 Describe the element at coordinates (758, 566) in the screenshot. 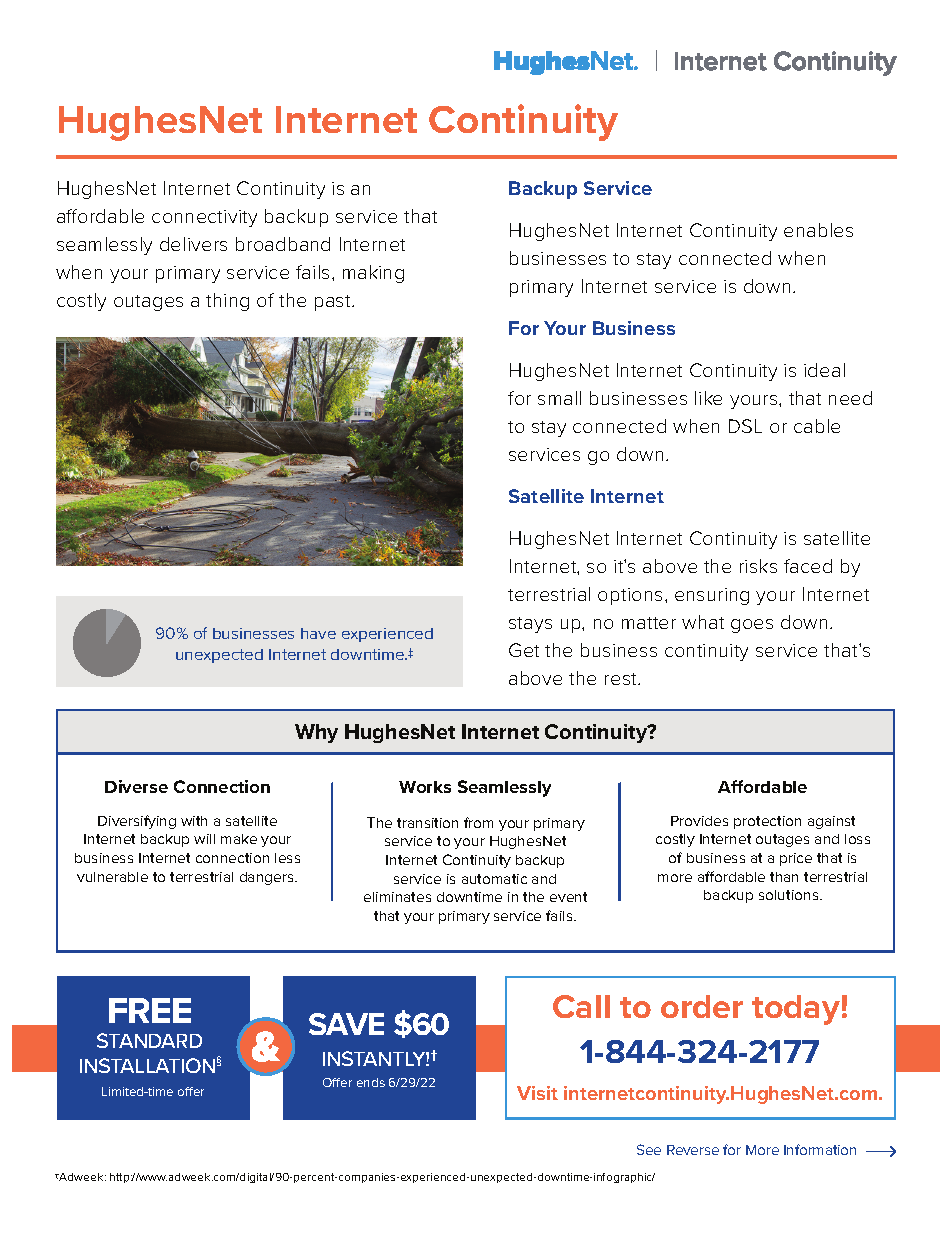

I see `risks` at that location.
